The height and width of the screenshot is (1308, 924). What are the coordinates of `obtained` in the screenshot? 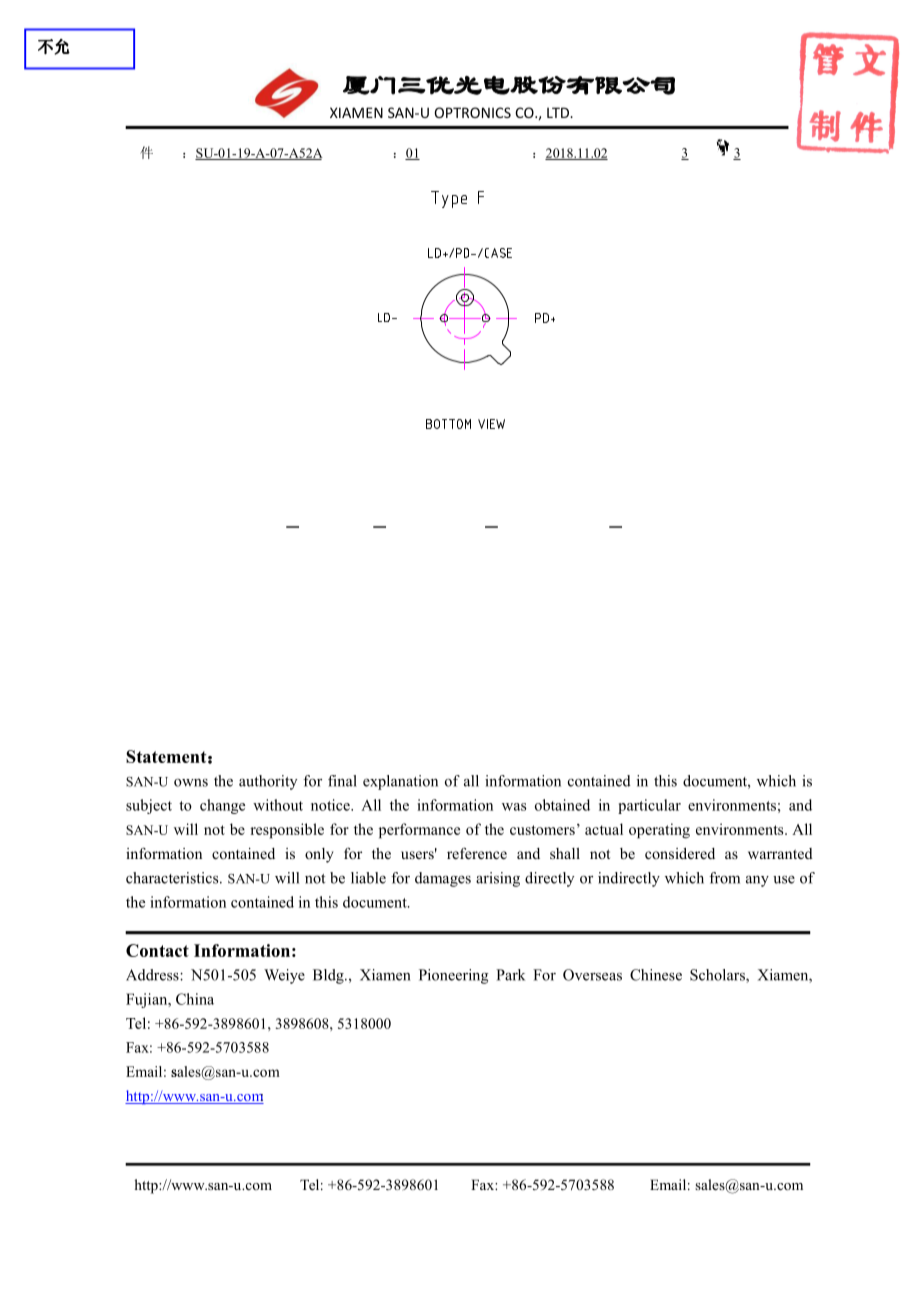 It's located at (562, 805).
